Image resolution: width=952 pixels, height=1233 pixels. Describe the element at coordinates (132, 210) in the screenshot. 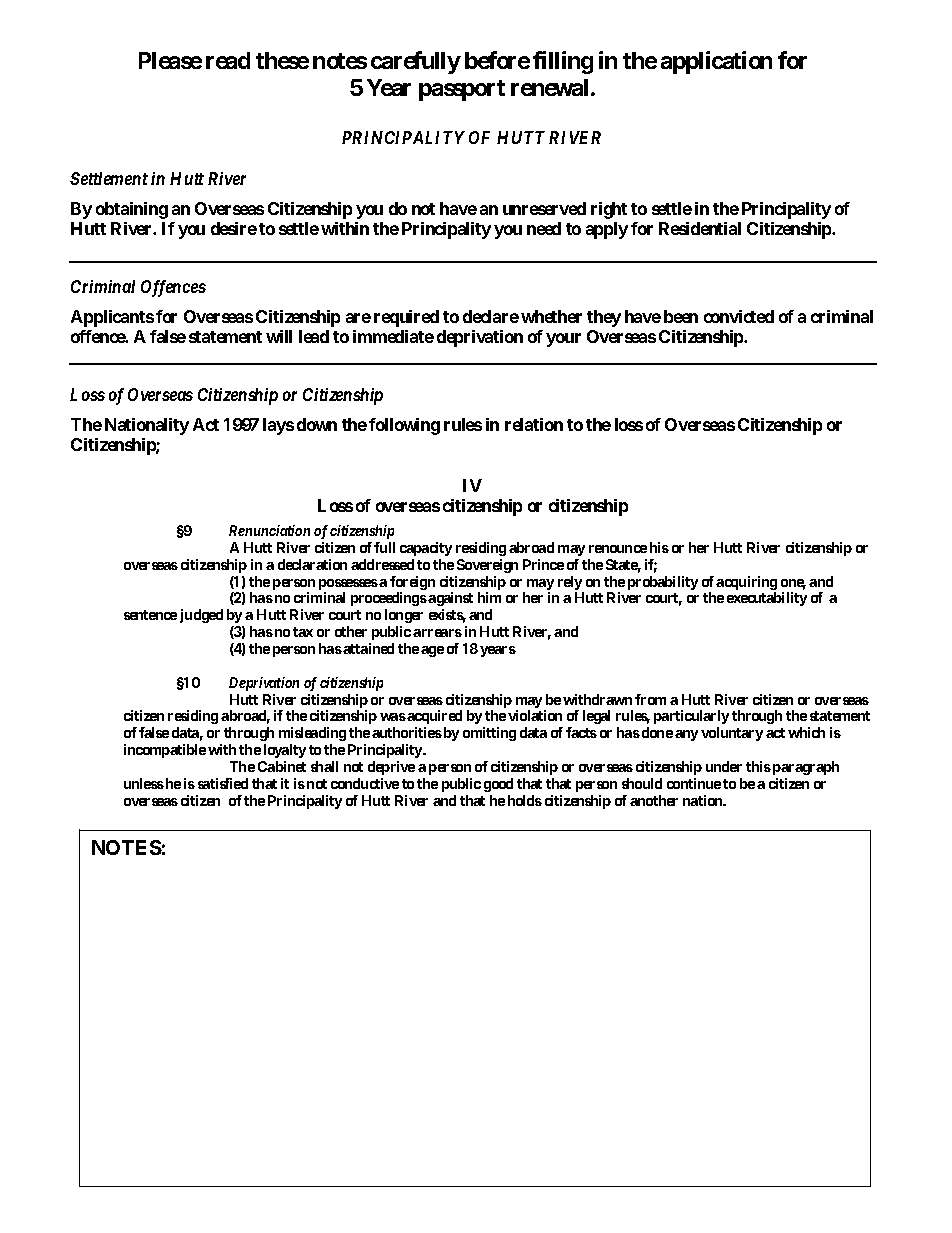

I see `obtaining` at that location.
